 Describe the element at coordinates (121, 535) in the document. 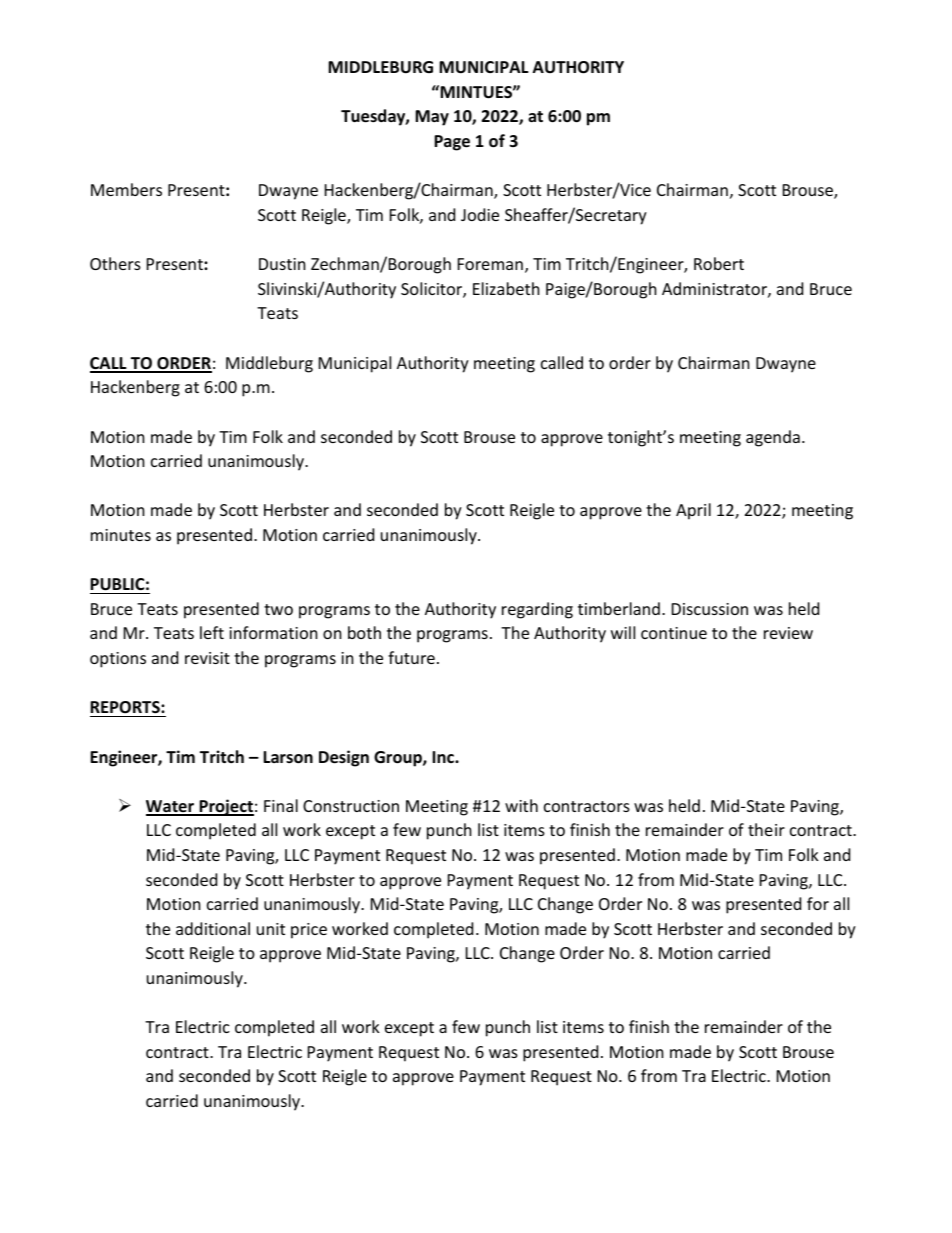

I see `minutes` at that location.
